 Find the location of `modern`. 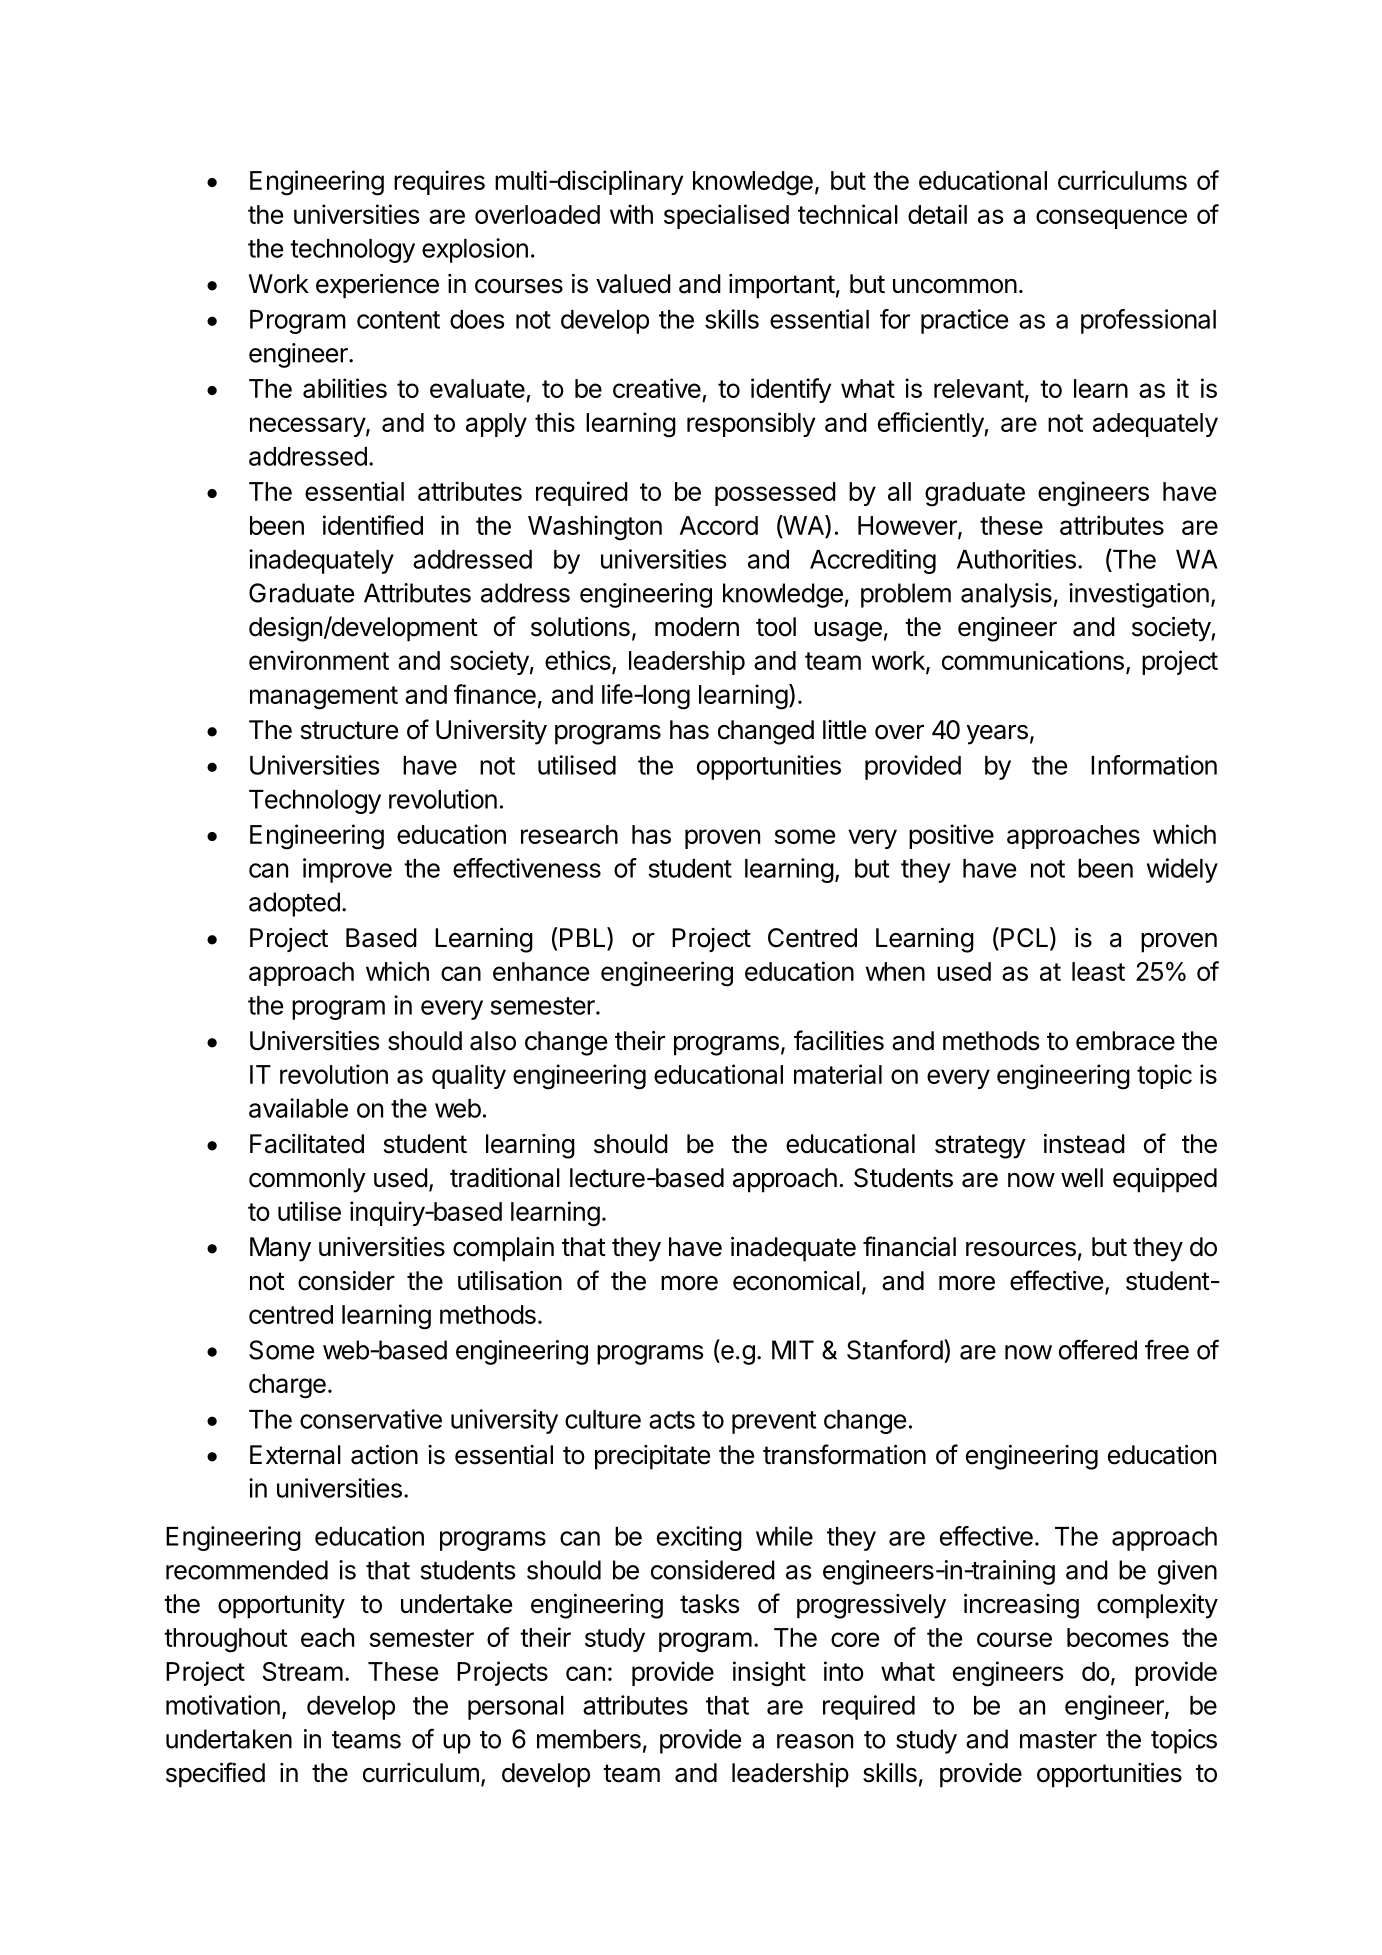

modern is located at coordinates (697, 627).
